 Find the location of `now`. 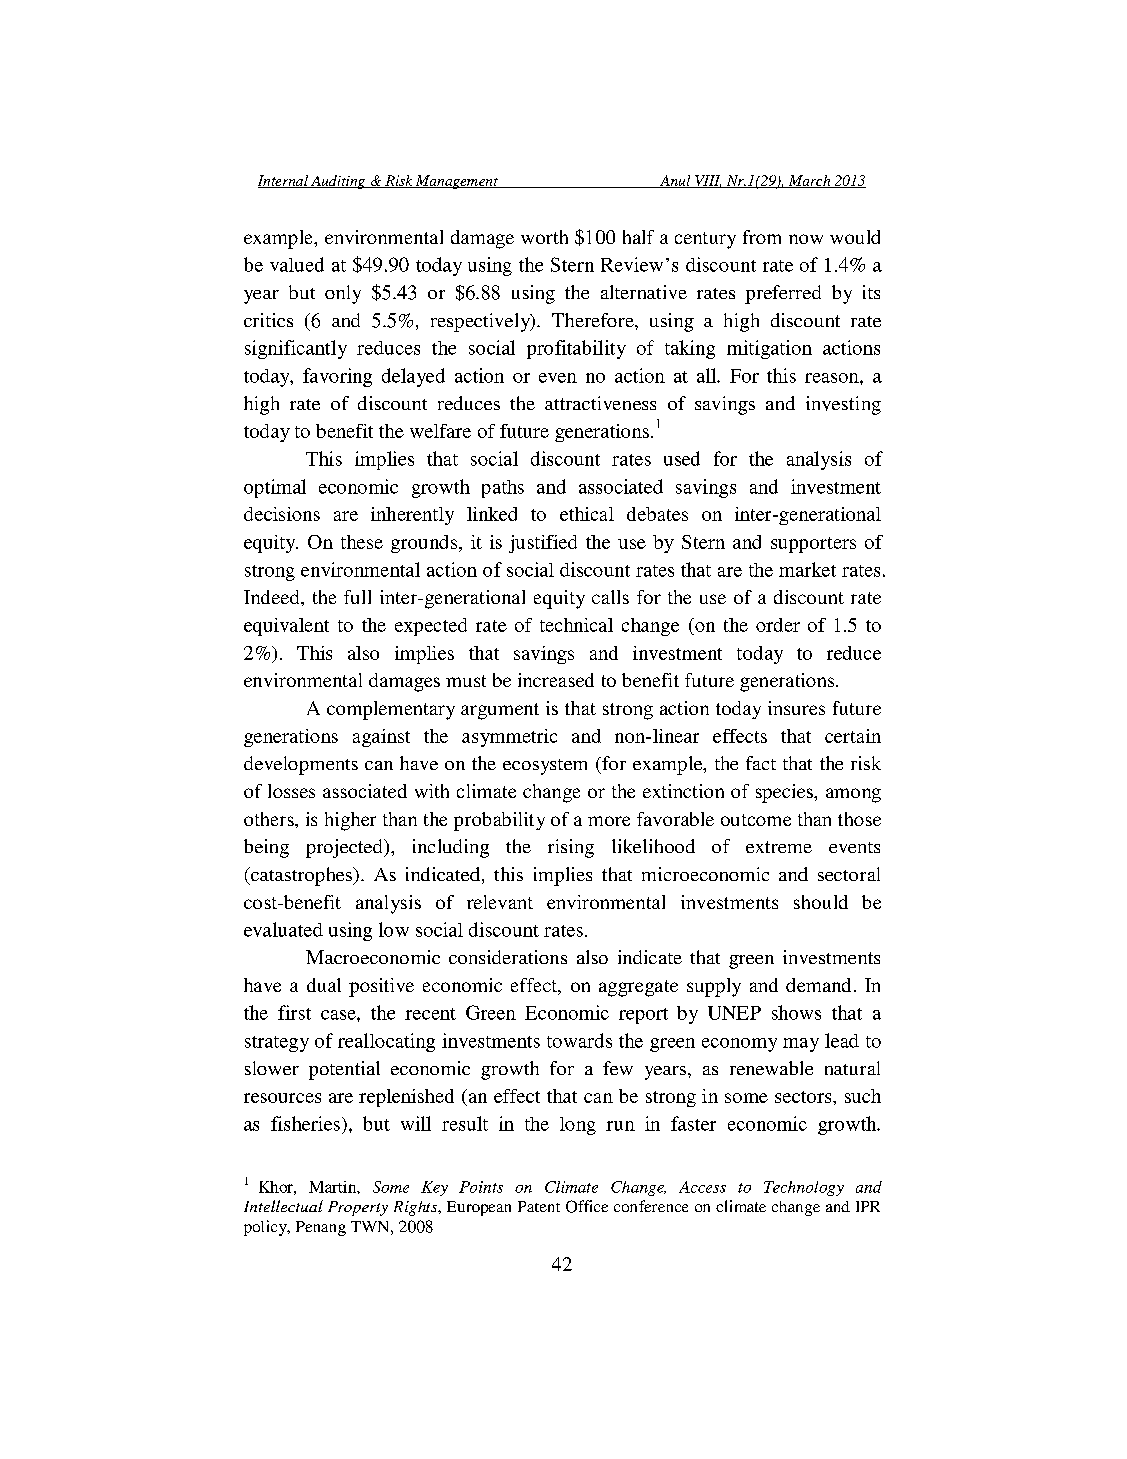

now is located at coordinates (806, 239).
